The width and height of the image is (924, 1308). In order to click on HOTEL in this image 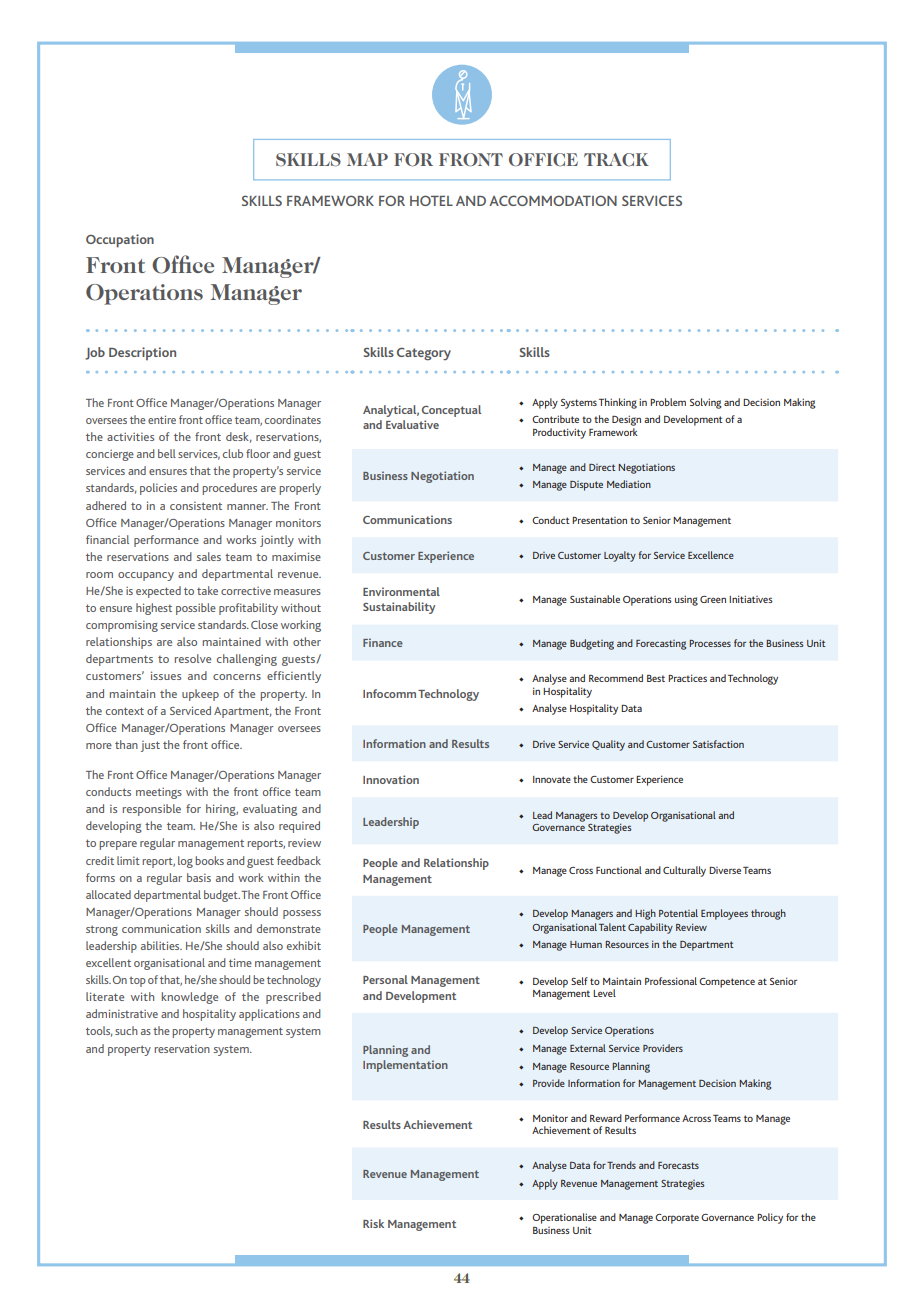, I will do `click(431, 200)`.
